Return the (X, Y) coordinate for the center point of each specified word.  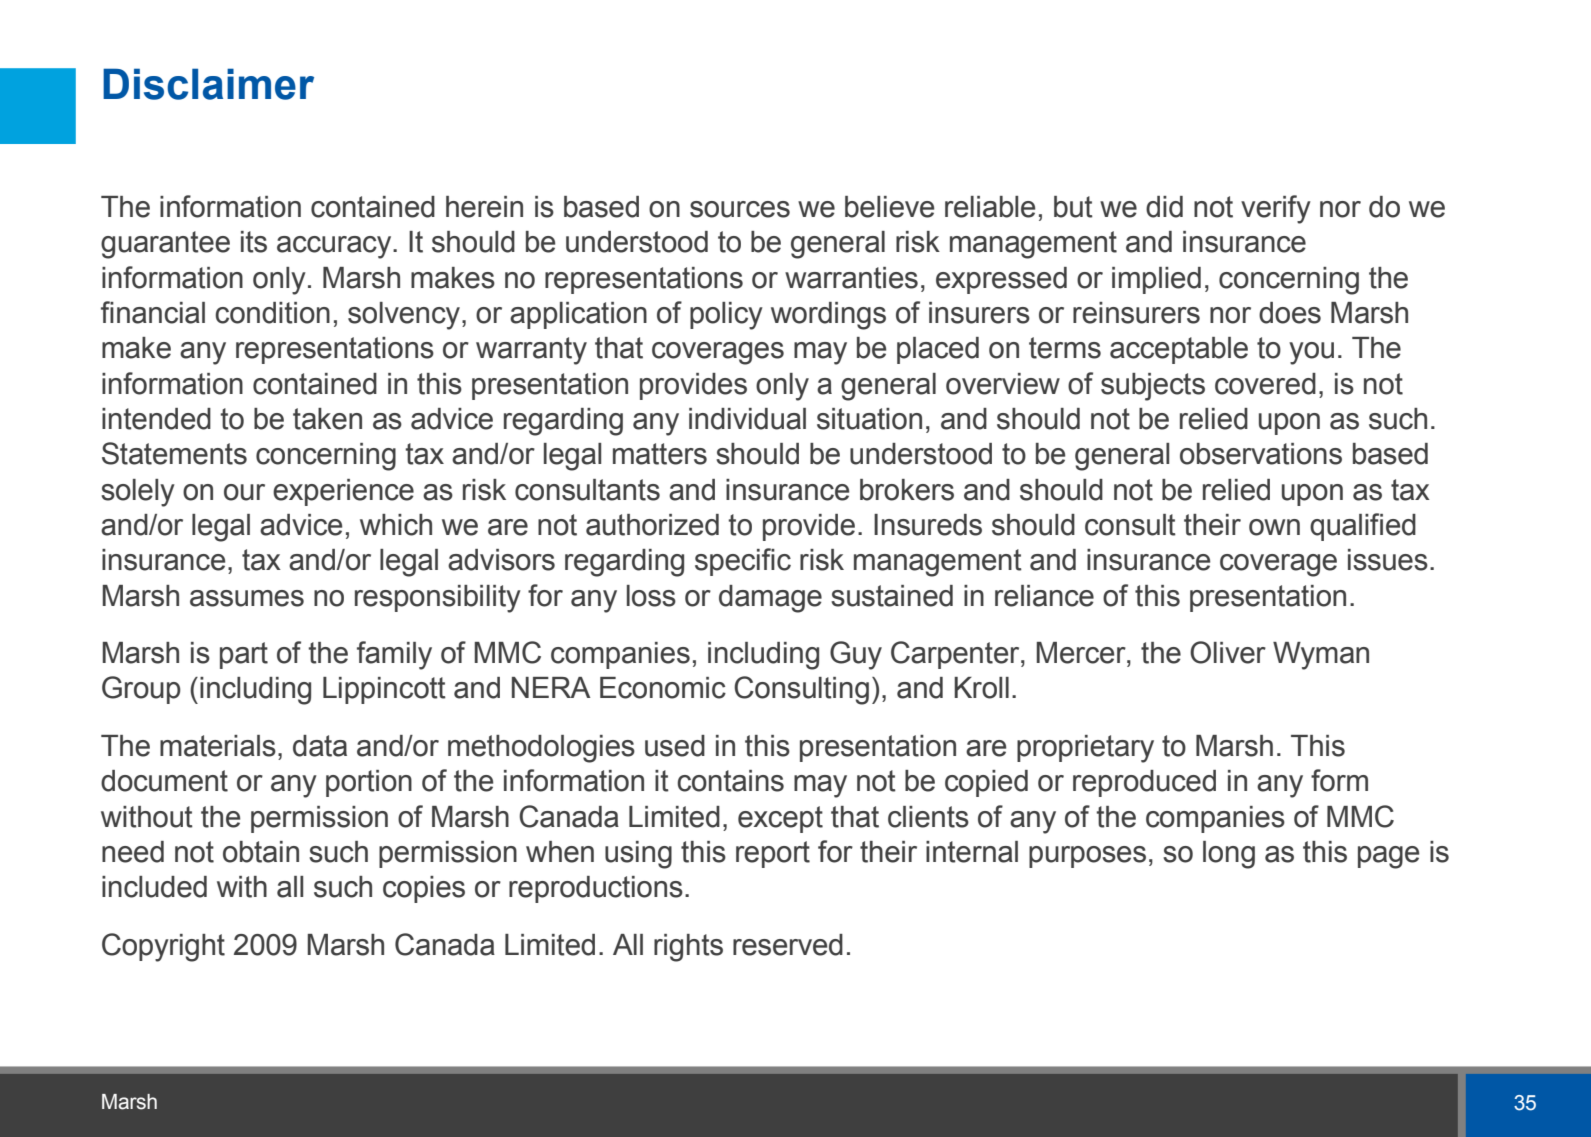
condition (272, 313)
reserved (788, 945)
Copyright (163, 947)
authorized (652, 525)
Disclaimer (208, 84)
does (1290, 313)
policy (726, 316)
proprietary (1085, 749)
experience (343, 492)
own (1274, 527)
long (1229, 855)
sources (740, 209)
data (320, 746)
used (675, 746)
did (1164, 207)
